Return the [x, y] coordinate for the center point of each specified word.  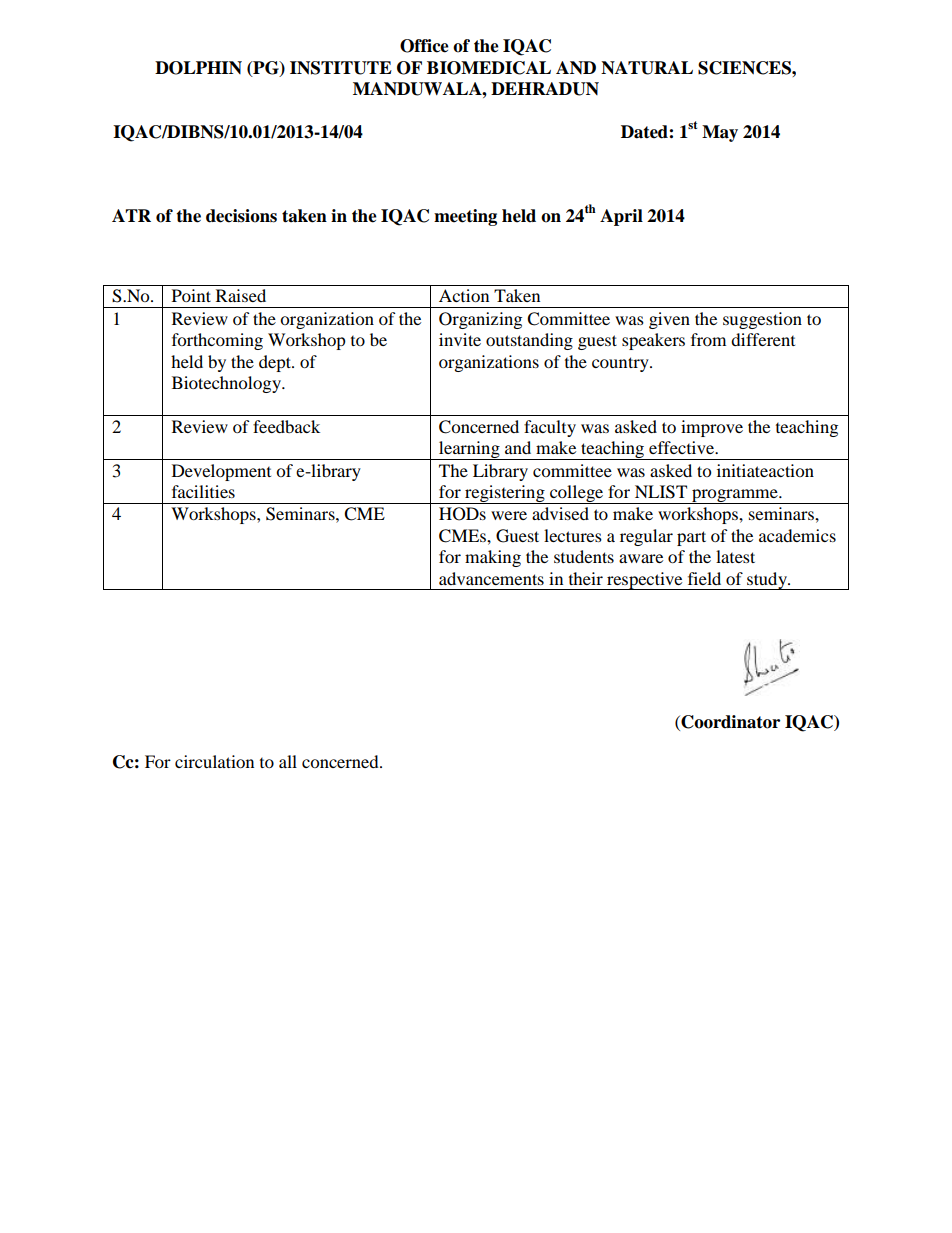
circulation [214, 761]
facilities [203, 491]
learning [469, 450]
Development [221, 472]
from [708, 339]
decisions [241, 216]
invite [460, 339]
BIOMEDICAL [489, 68]
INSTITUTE [341, 68]
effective [683, 447]
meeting [465, 217]
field [704, 578]
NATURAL [647, 68]
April [621, 217]
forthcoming [217, 341]
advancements [491, 578]
